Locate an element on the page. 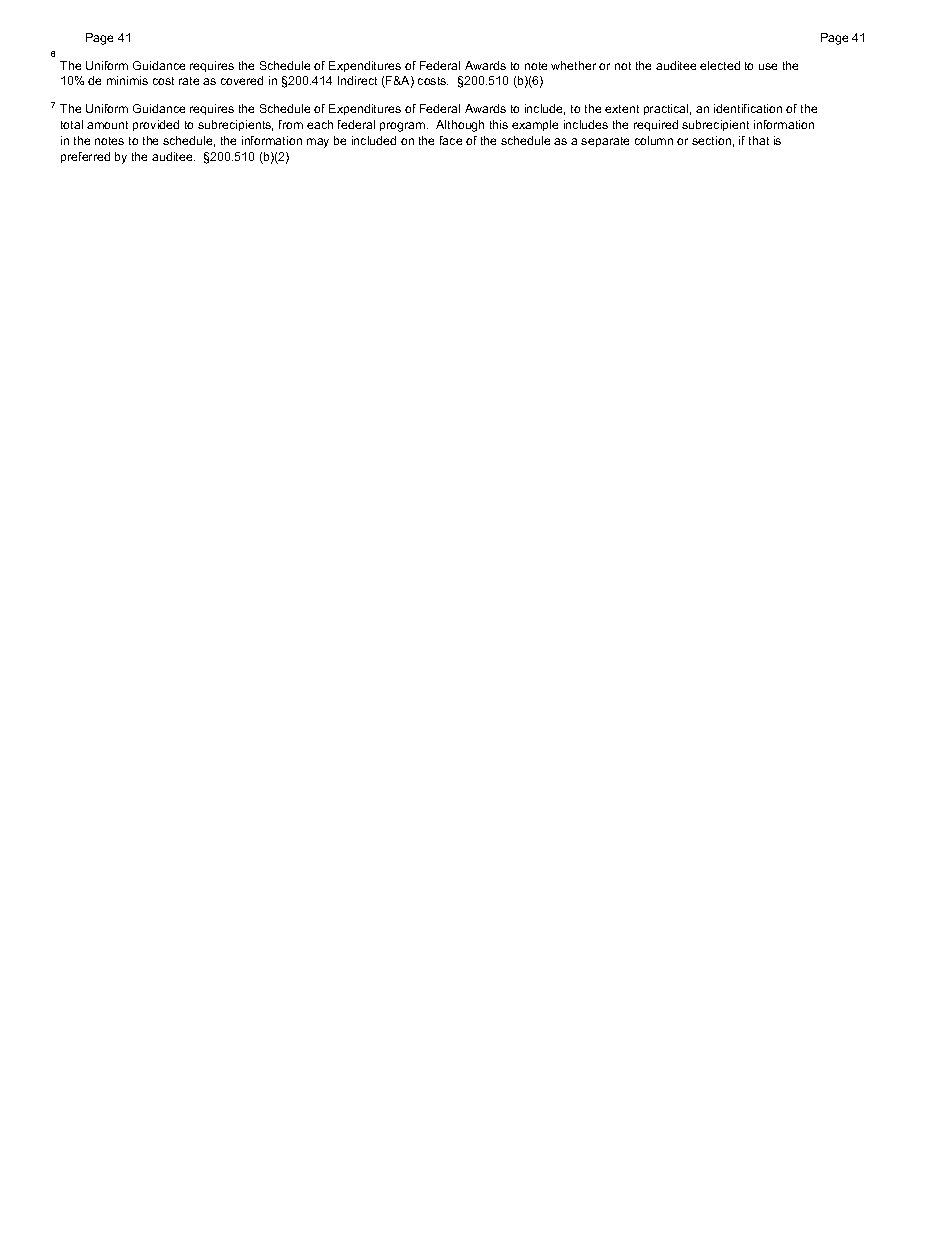  may is located at coordinates (318, 143).
